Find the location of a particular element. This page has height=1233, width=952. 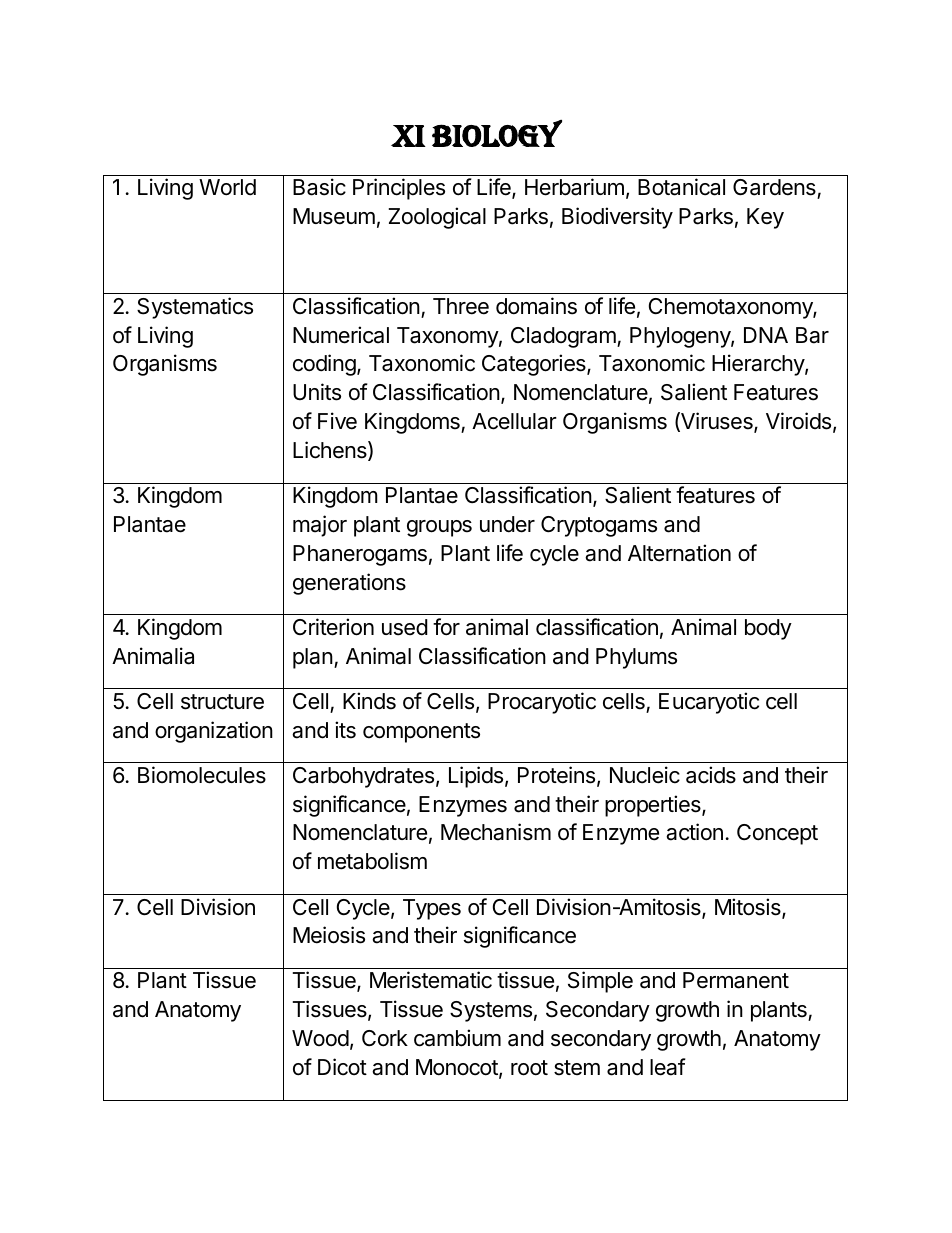

Criterion is located at coordinates (333, 627).
